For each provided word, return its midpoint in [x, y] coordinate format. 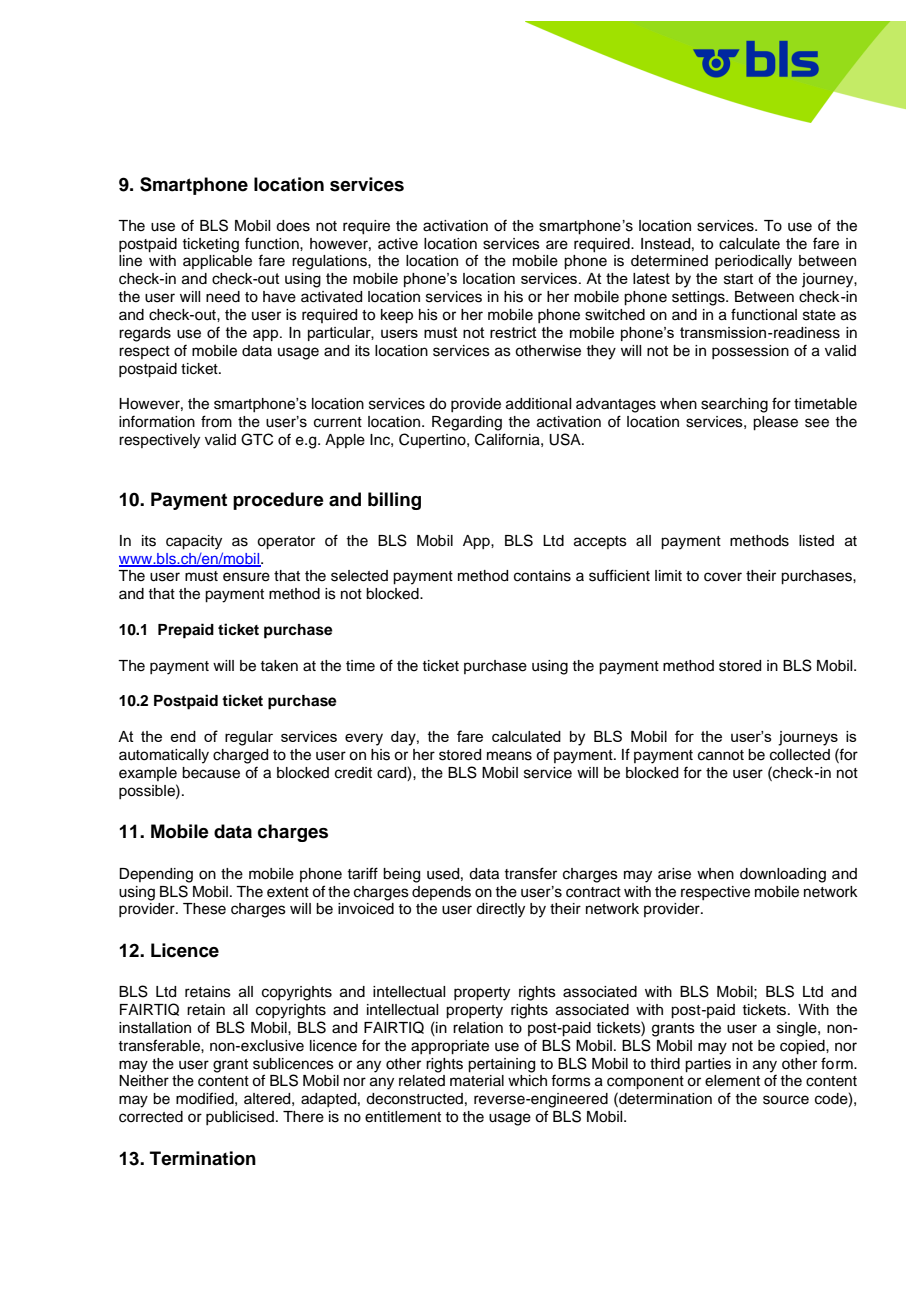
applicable [217, 262]
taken [279, 666]
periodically [753, 262]
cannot [721, 755]
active [398, 244]
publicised [240, 1118]
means [509, 756]
